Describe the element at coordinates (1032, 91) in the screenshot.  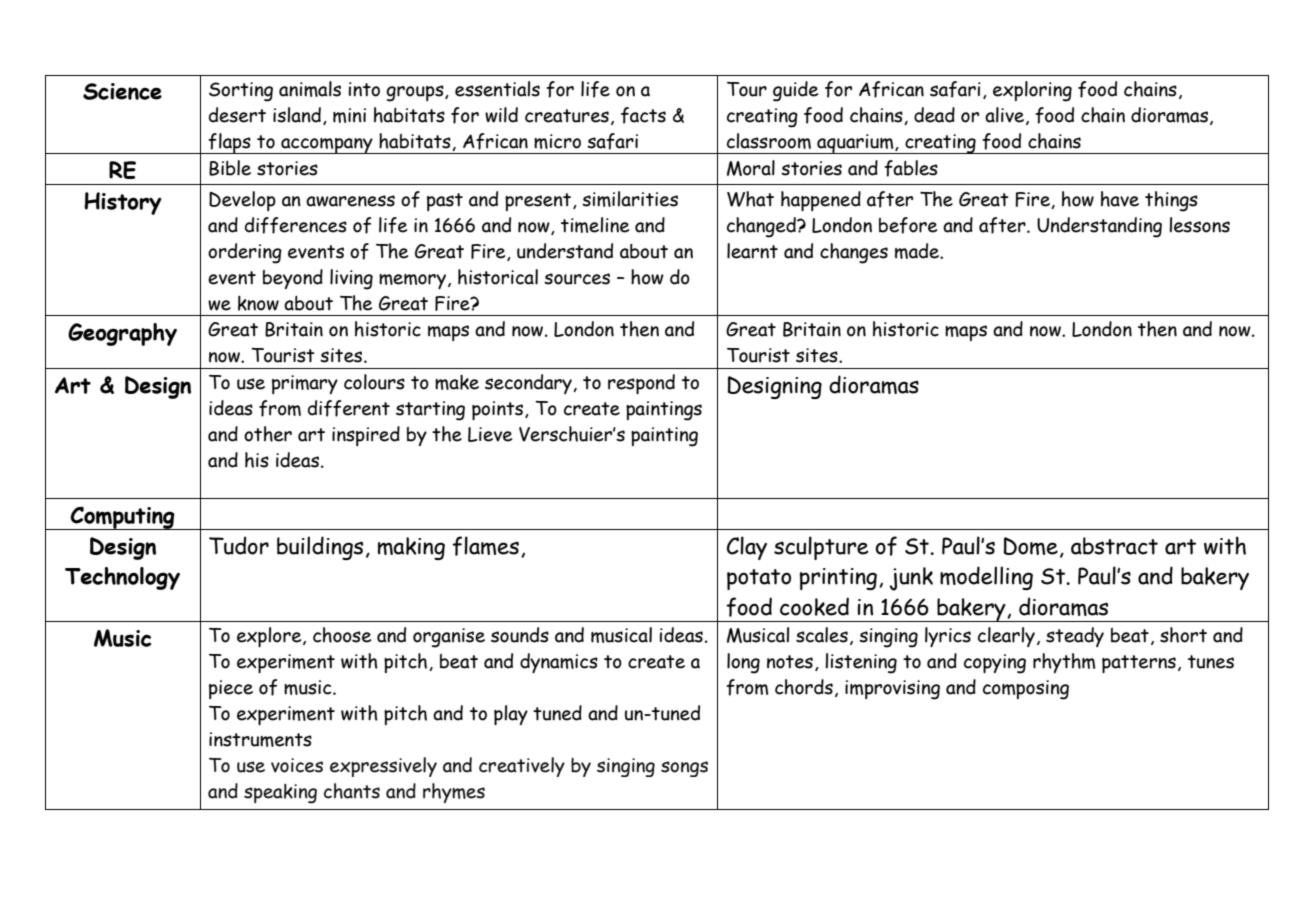
I see `exploring` at that location.
